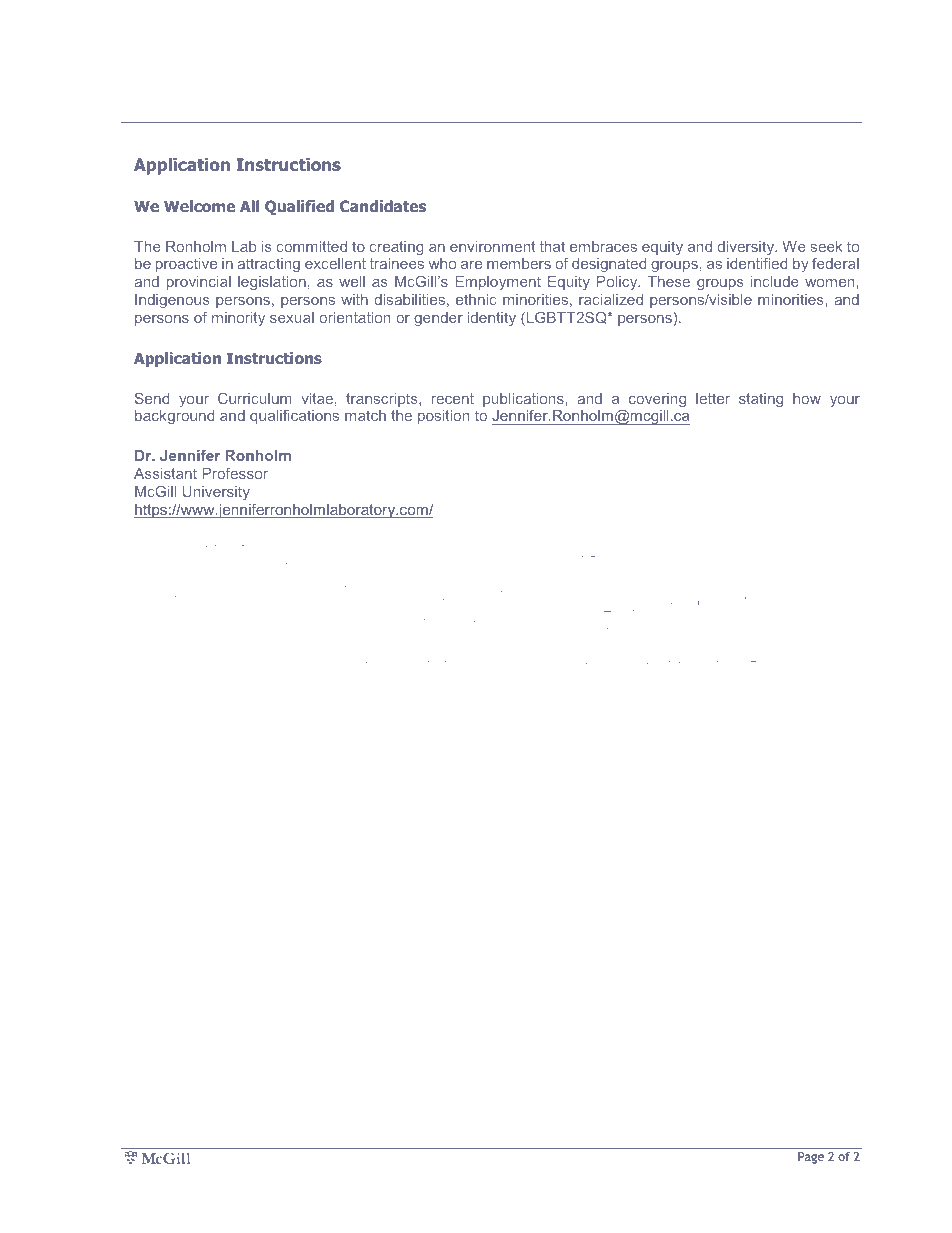 This screenshot has width=952, height=1233. What do you see at coordinates (761, 400) in the screenshot?
I see `stating` at bounding box center [761, 400].
